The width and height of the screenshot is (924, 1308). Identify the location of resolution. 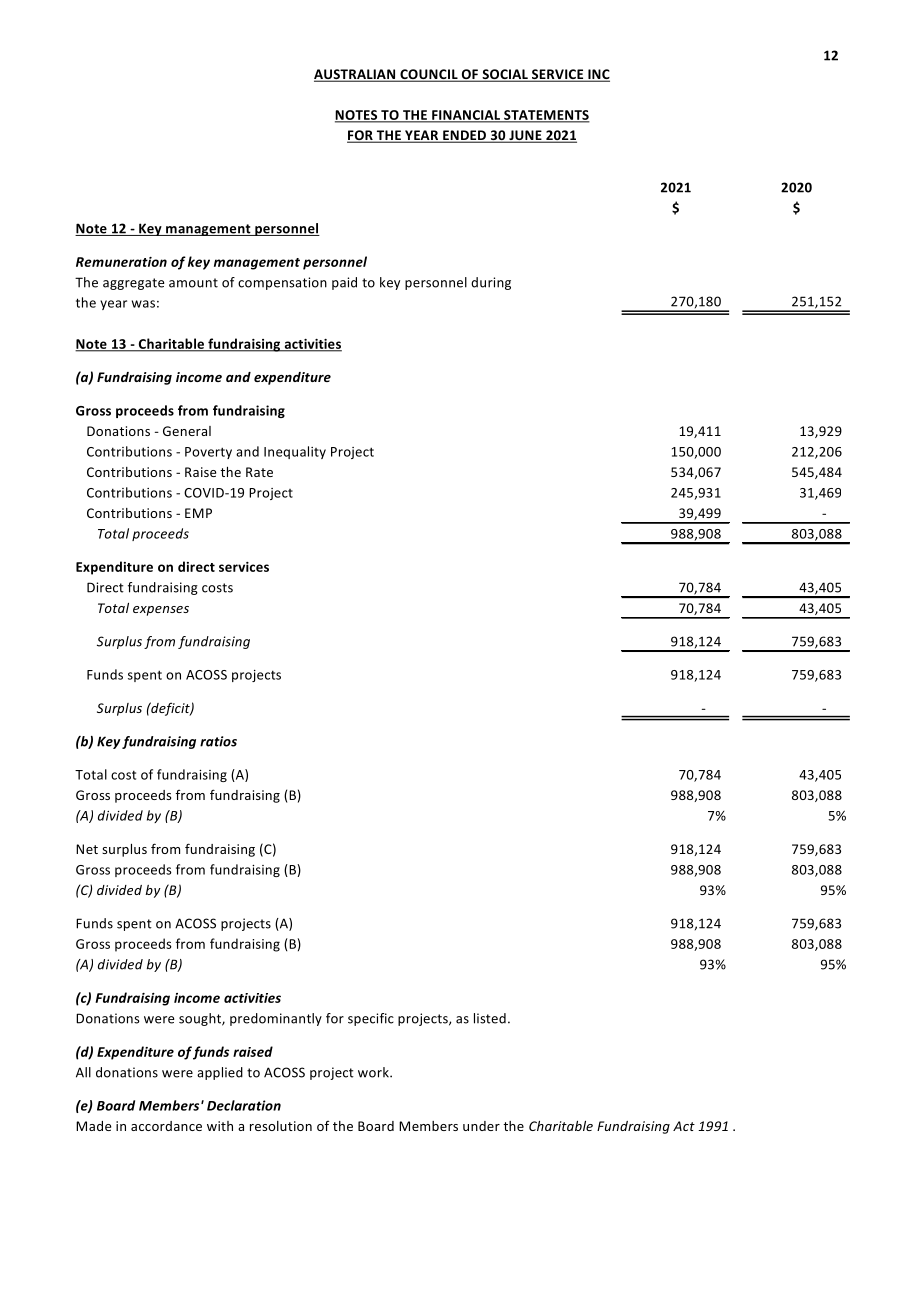
(281, 1126).
